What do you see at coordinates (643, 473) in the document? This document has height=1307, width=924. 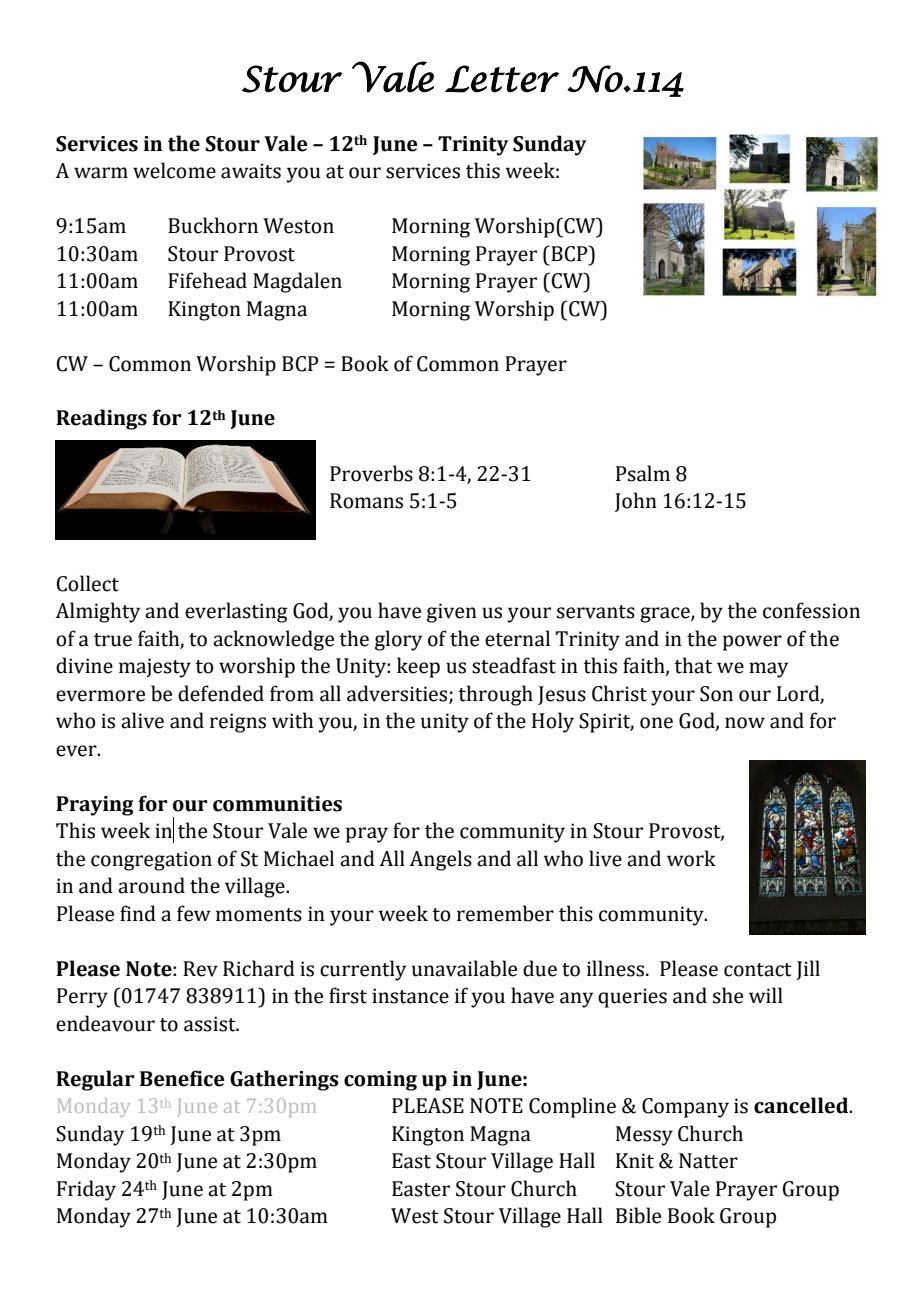 I see `Psalm` at bounding box center [643, 473].
